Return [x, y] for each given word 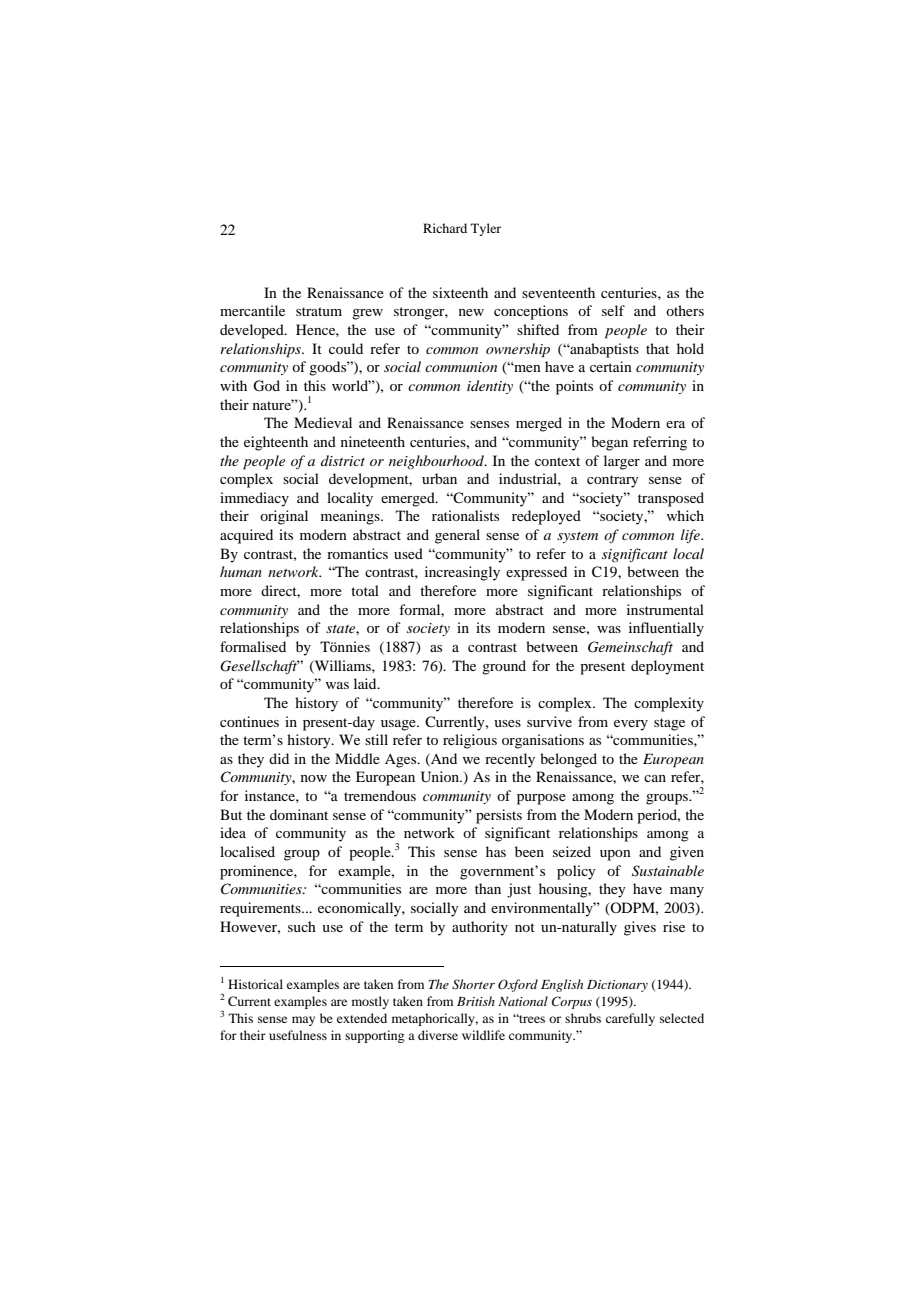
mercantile [252, 310]
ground [504, 667]
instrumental [665, 609]
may [303, 1021]
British [476, 1001]
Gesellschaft [260, 667]
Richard [445, 228]
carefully [630, 1019]
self [613, 310]
